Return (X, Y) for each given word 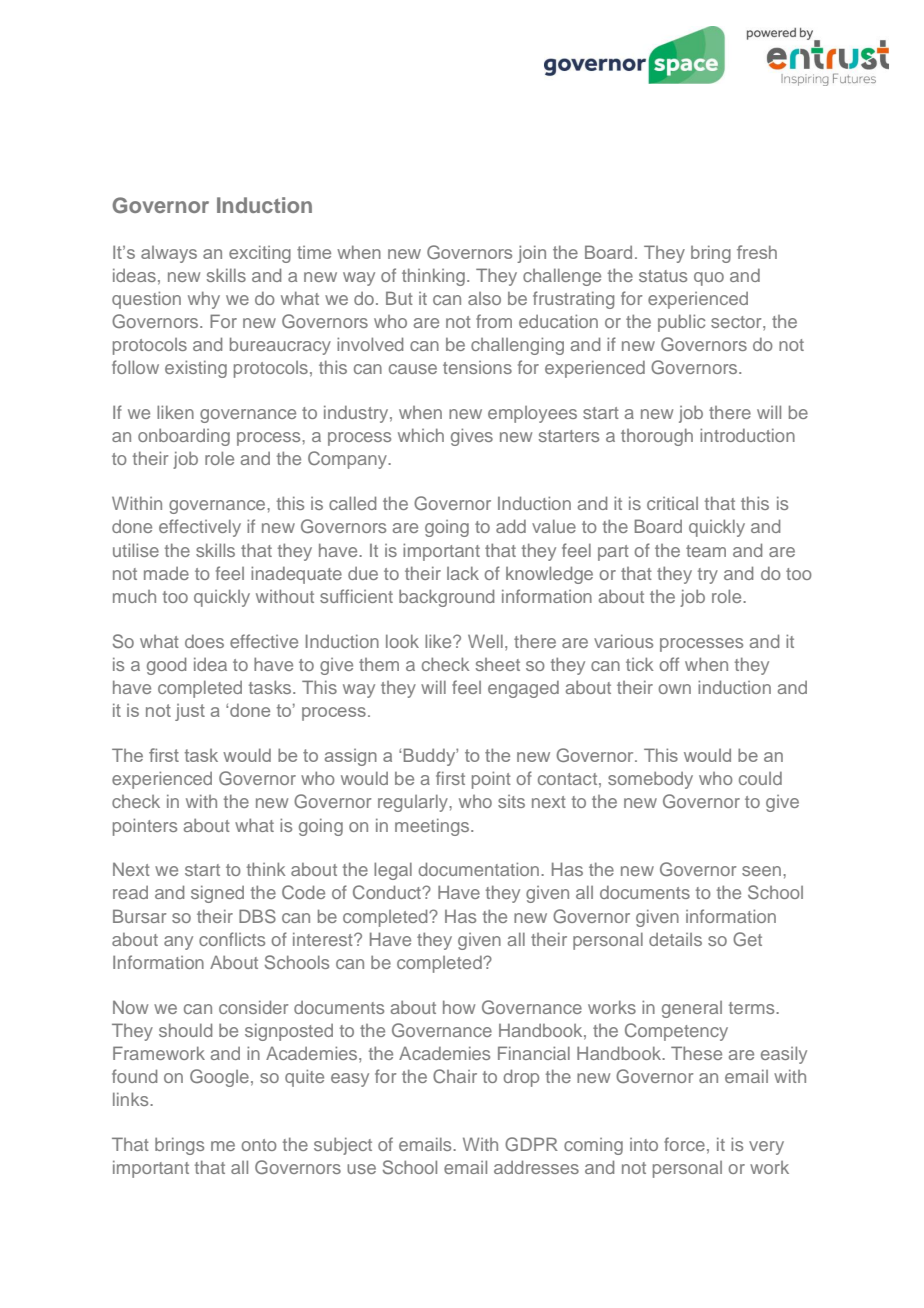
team (706, 551)
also (484, 298)
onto (259, 1145)
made (166, 573)
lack (463, 573)
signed (217, 894)
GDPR (531, 1144)
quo (709, 279)
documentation (479, 869)
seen (763, 871)
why (204, 300)
